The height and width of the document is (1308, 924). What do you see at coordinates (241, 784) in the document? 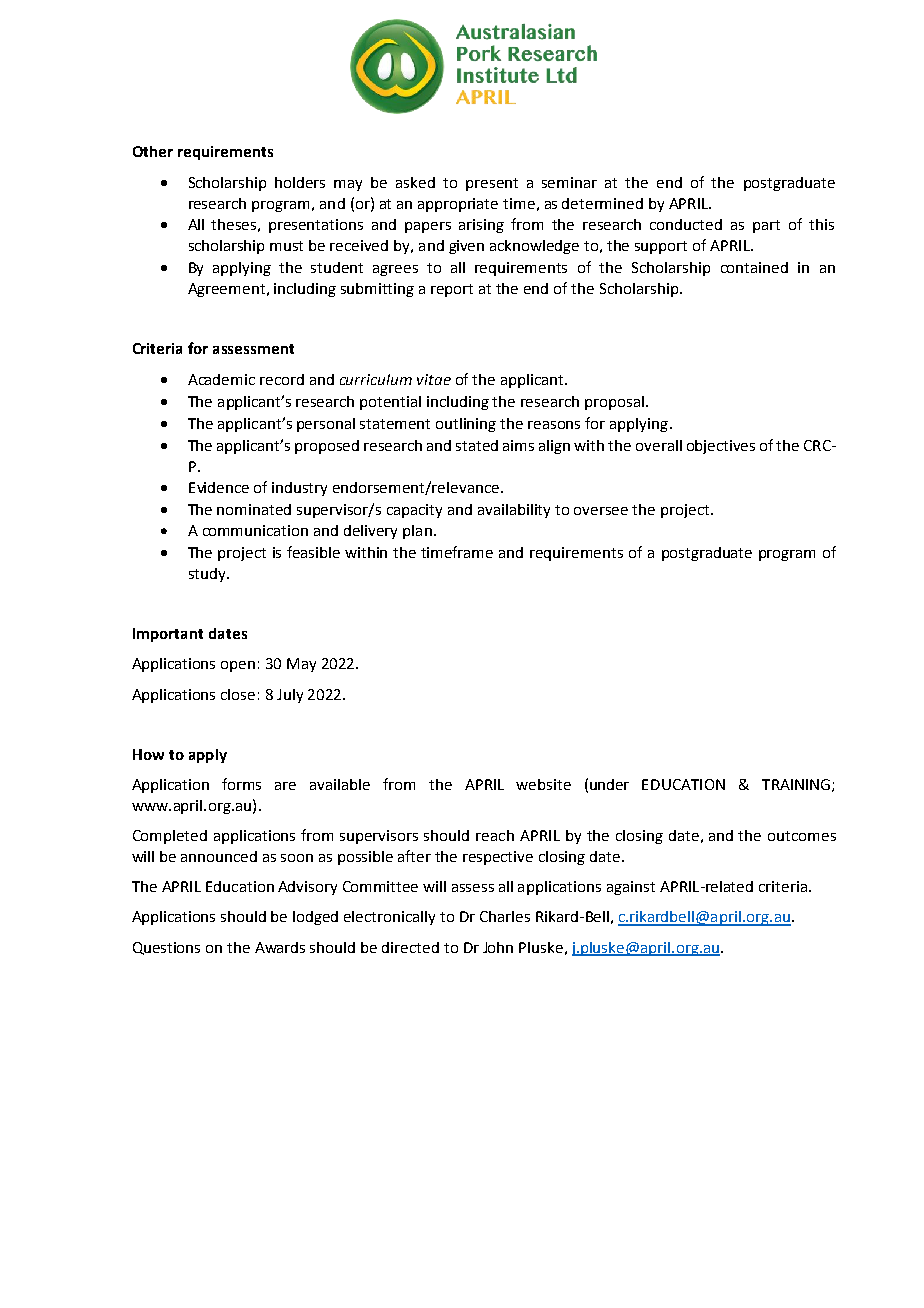
I see `forms` at bounding box center [241, 784].
